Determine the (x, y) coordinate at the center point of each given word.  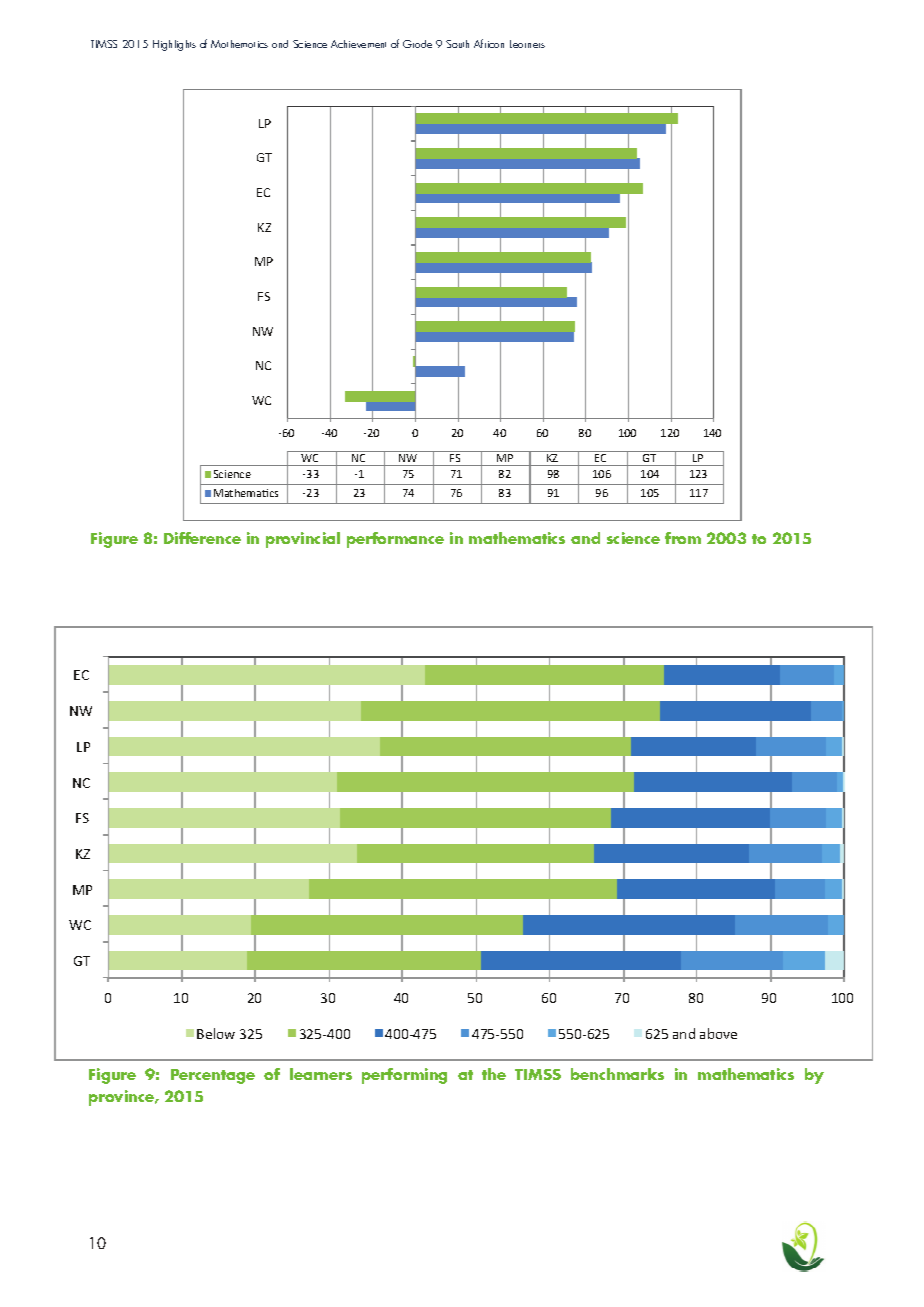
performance (395, 540)
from (683, 538)
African (489, 43)
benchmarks (617, 1074)
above (718, 1033)
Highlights (174, 45)
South (457, 44)
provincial (303, 540)
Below (216, 1033)
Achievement (358, 44)
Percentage (213, 1076)
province (122, 1098)
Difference (202, 538)
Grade (417, 44)
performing (404, 1076)
